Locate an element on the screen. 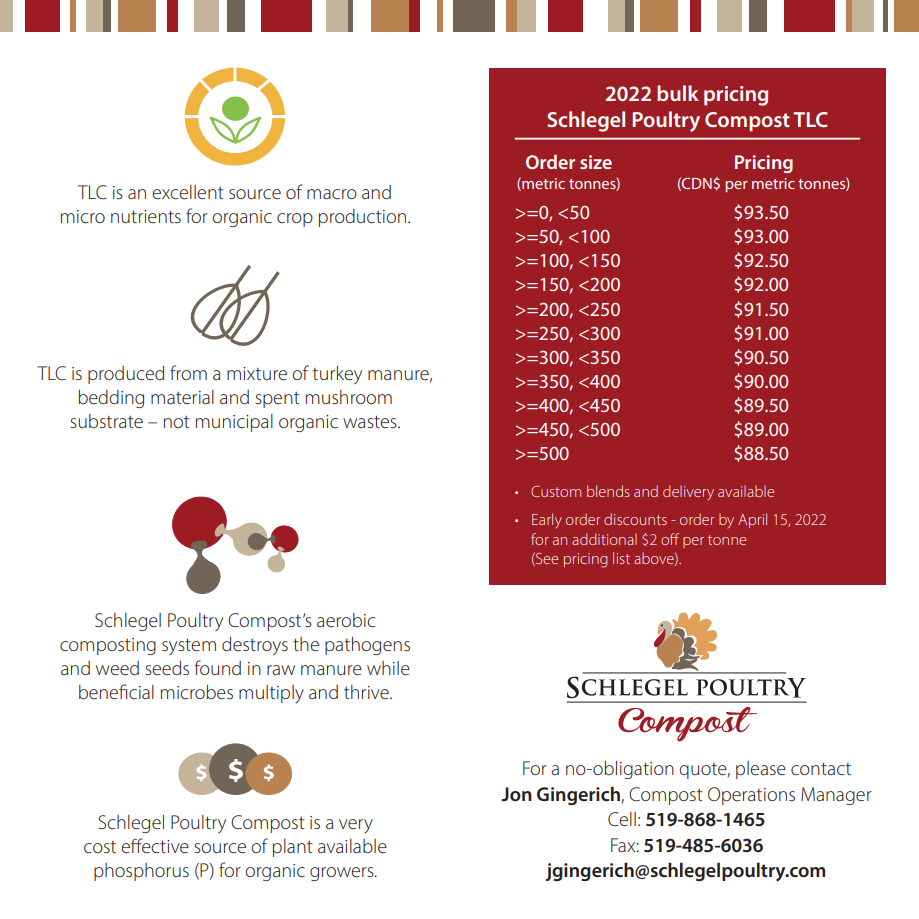 The image size is (919, 919). system is located at coordinates (189, 646).
